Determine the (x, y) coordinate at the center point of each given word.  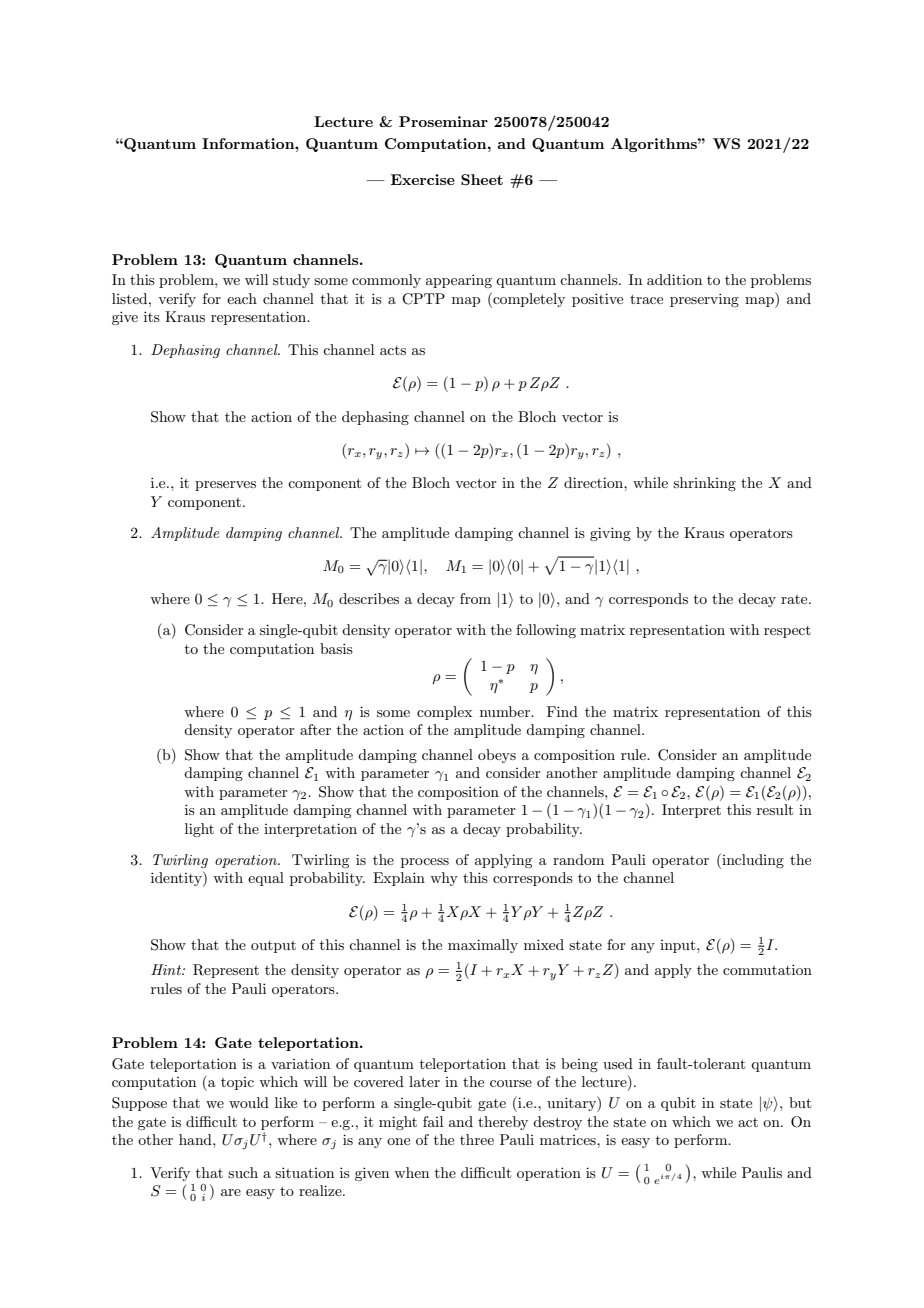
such (243, 1172)
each (242, 298)
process (425, 863)
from (475, 598)
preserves (225, 486)
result (775, 809)
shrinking (704, 484)
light (199, 830)
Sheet (482, 179)
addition (674, 279)
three (477, 1139)
